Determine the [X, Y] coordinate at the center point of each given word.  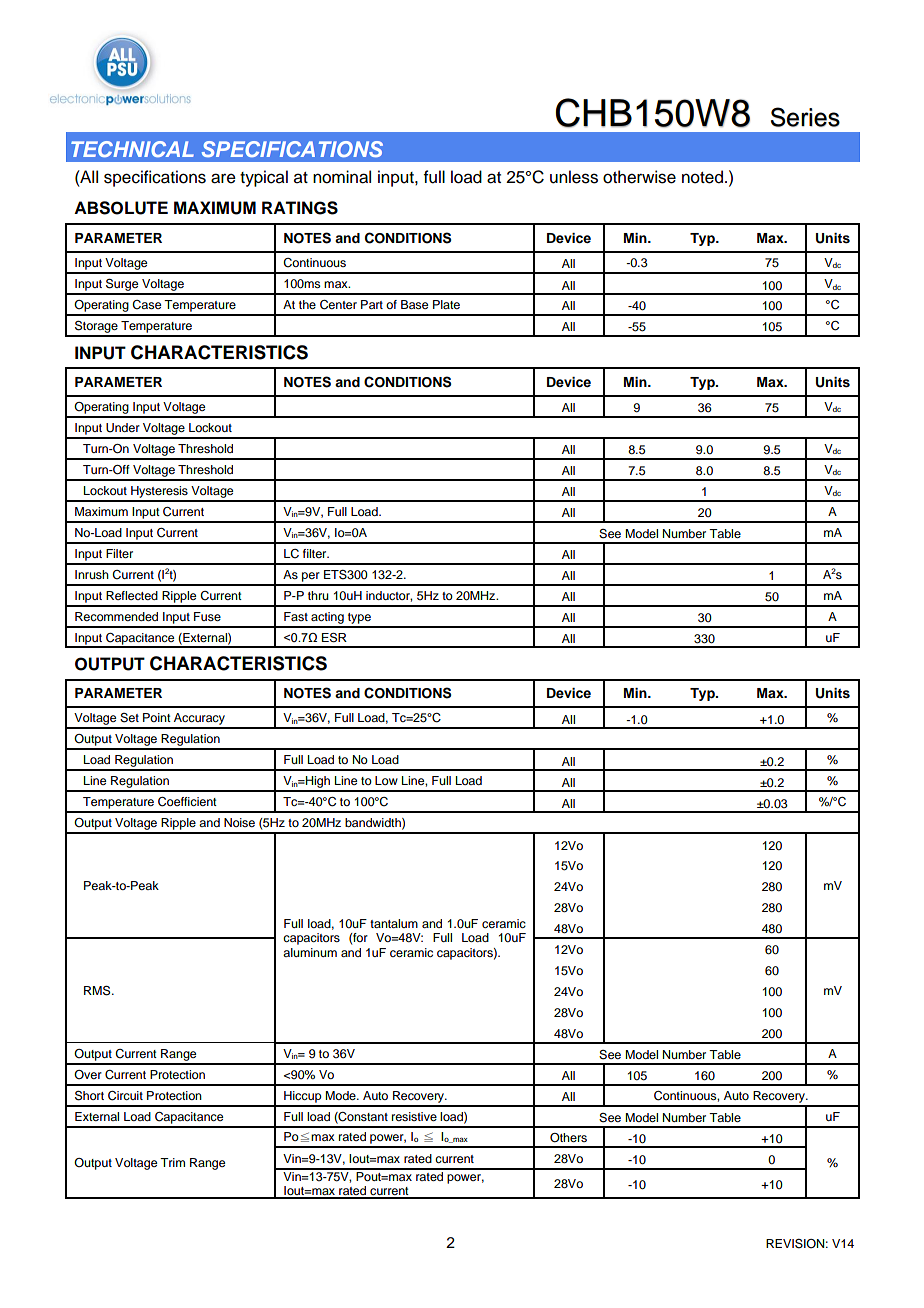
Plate [446, 304]
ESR [334, 638]
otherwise [639, 177]
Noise [239, 822]
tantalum [394, 923]
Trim [172, 1162]
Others [568, 1138]
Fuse [207, 616]
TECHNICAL [132, 149]
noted [702, 177]
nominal [342, 177]
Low [386, 780]
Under [123, 428]
